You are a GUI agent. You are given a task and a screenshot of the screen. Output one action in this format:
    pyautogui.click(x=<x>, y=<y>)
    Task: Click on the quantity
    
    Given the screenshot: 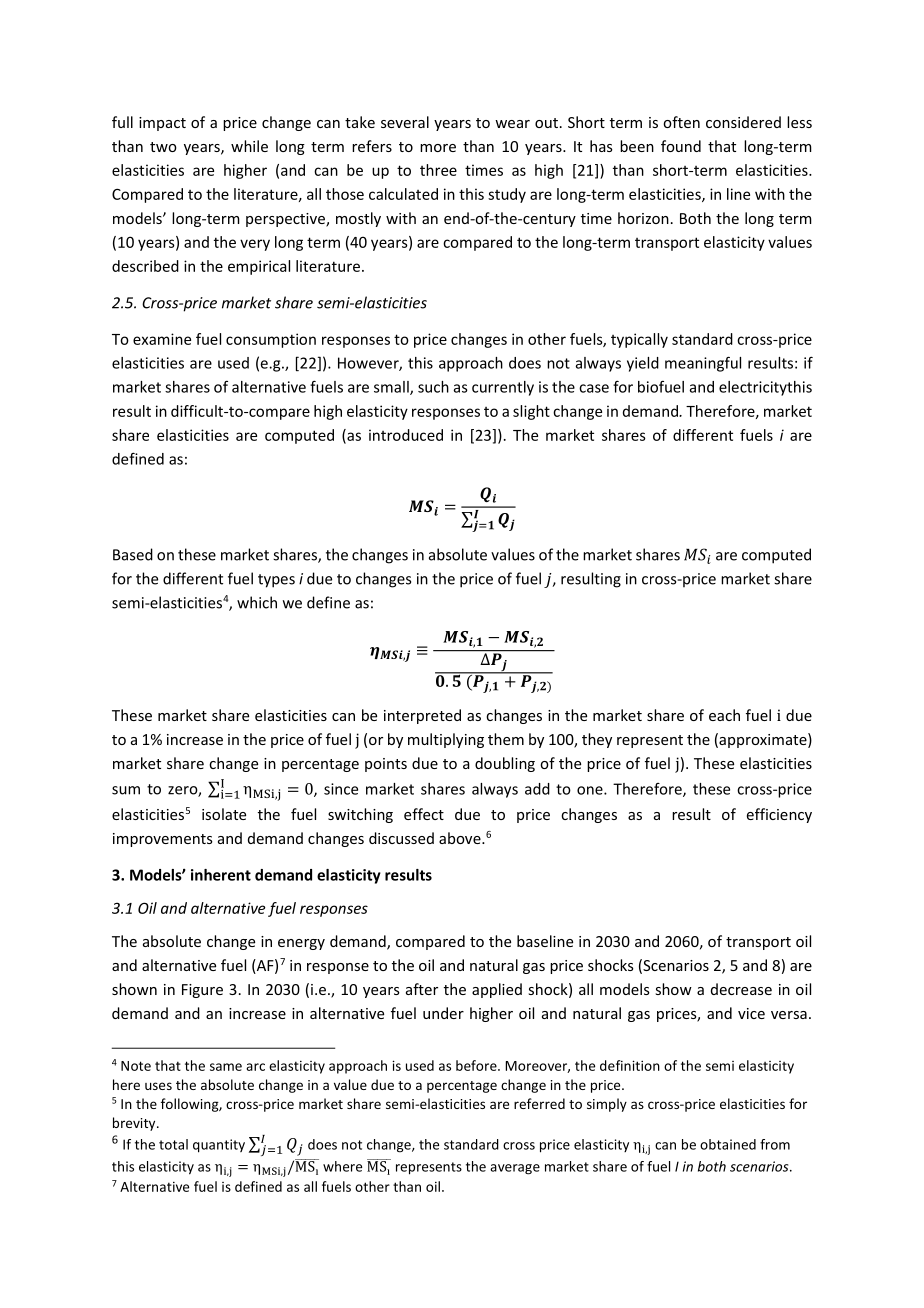 What is the action you would take?
    pyautogui.click(x=219, y=1146)
